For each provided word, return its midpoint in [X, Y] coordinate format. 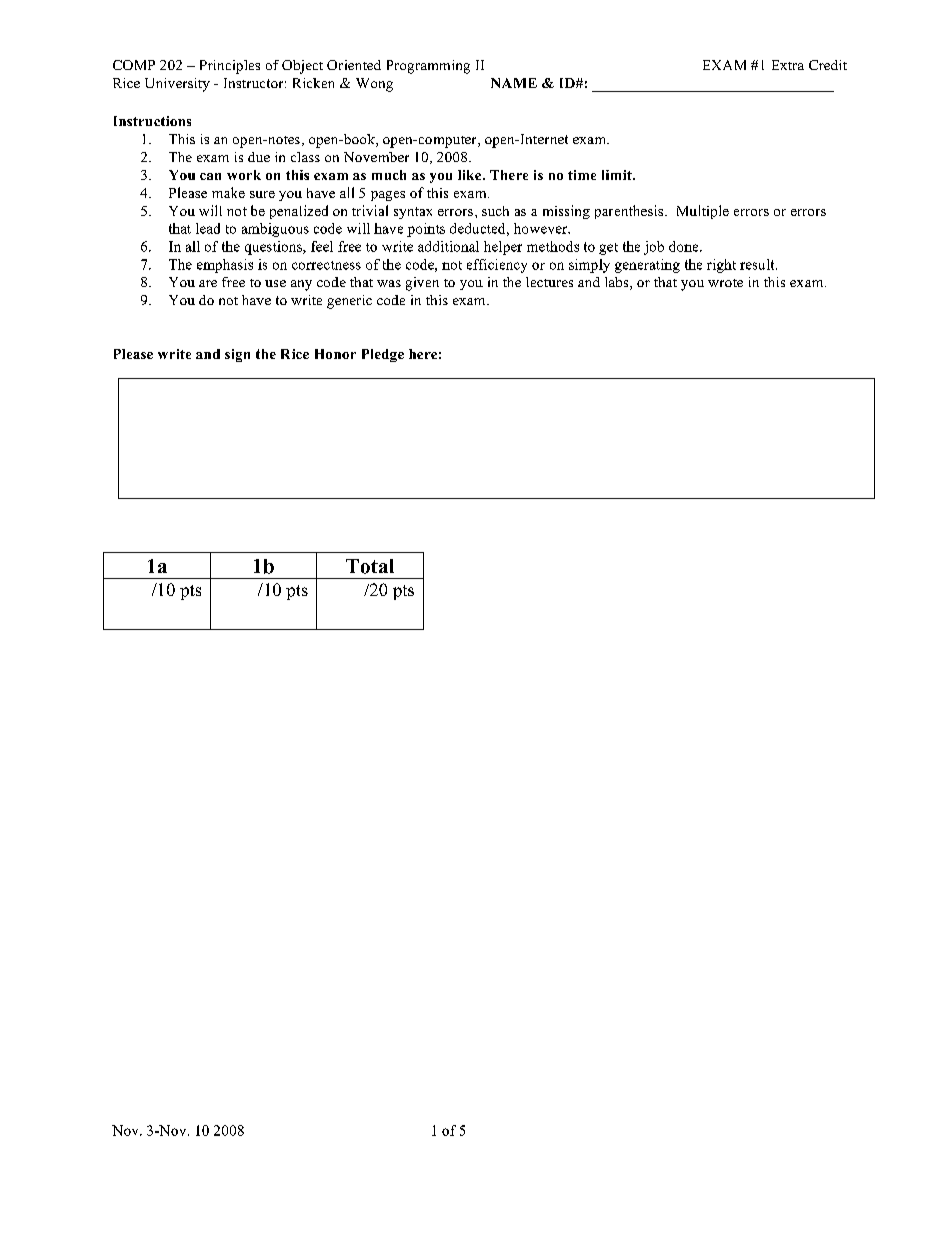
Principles [230, 67]
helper [503, 248]
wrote [725, 283]
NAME [514, 83]
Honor [335, 354]
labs [618, 283]
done [685, 246]
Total [370, 566]
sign [237, 355]
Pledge [383, 355]
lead [208, 228]
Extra [788, 65]
